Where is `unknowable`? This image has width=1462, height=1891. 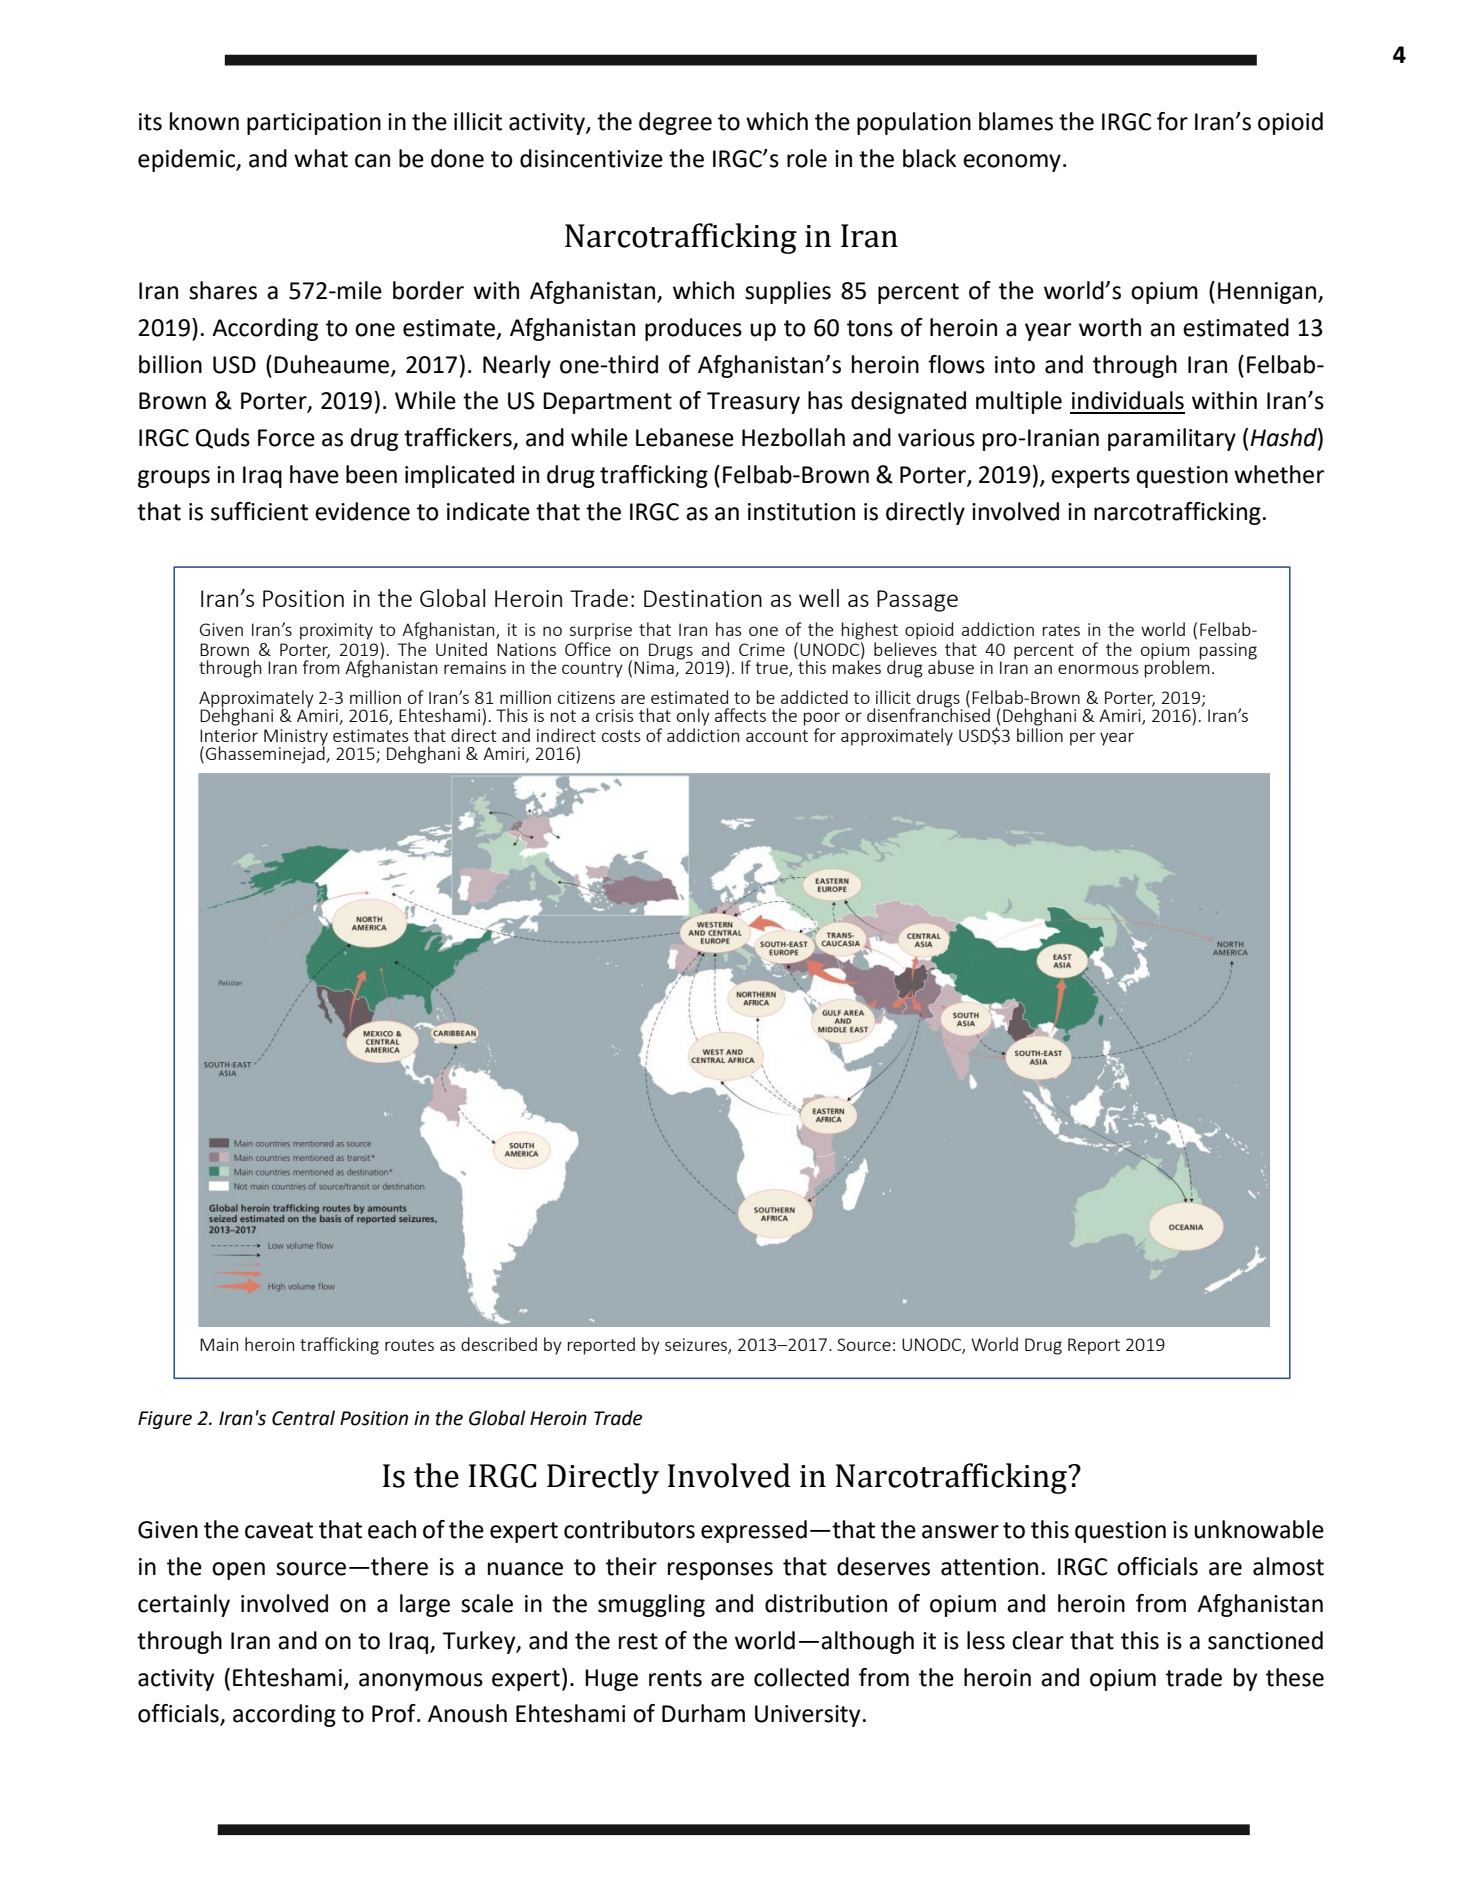 unknowable is located at coordinates (1259, 1529).
